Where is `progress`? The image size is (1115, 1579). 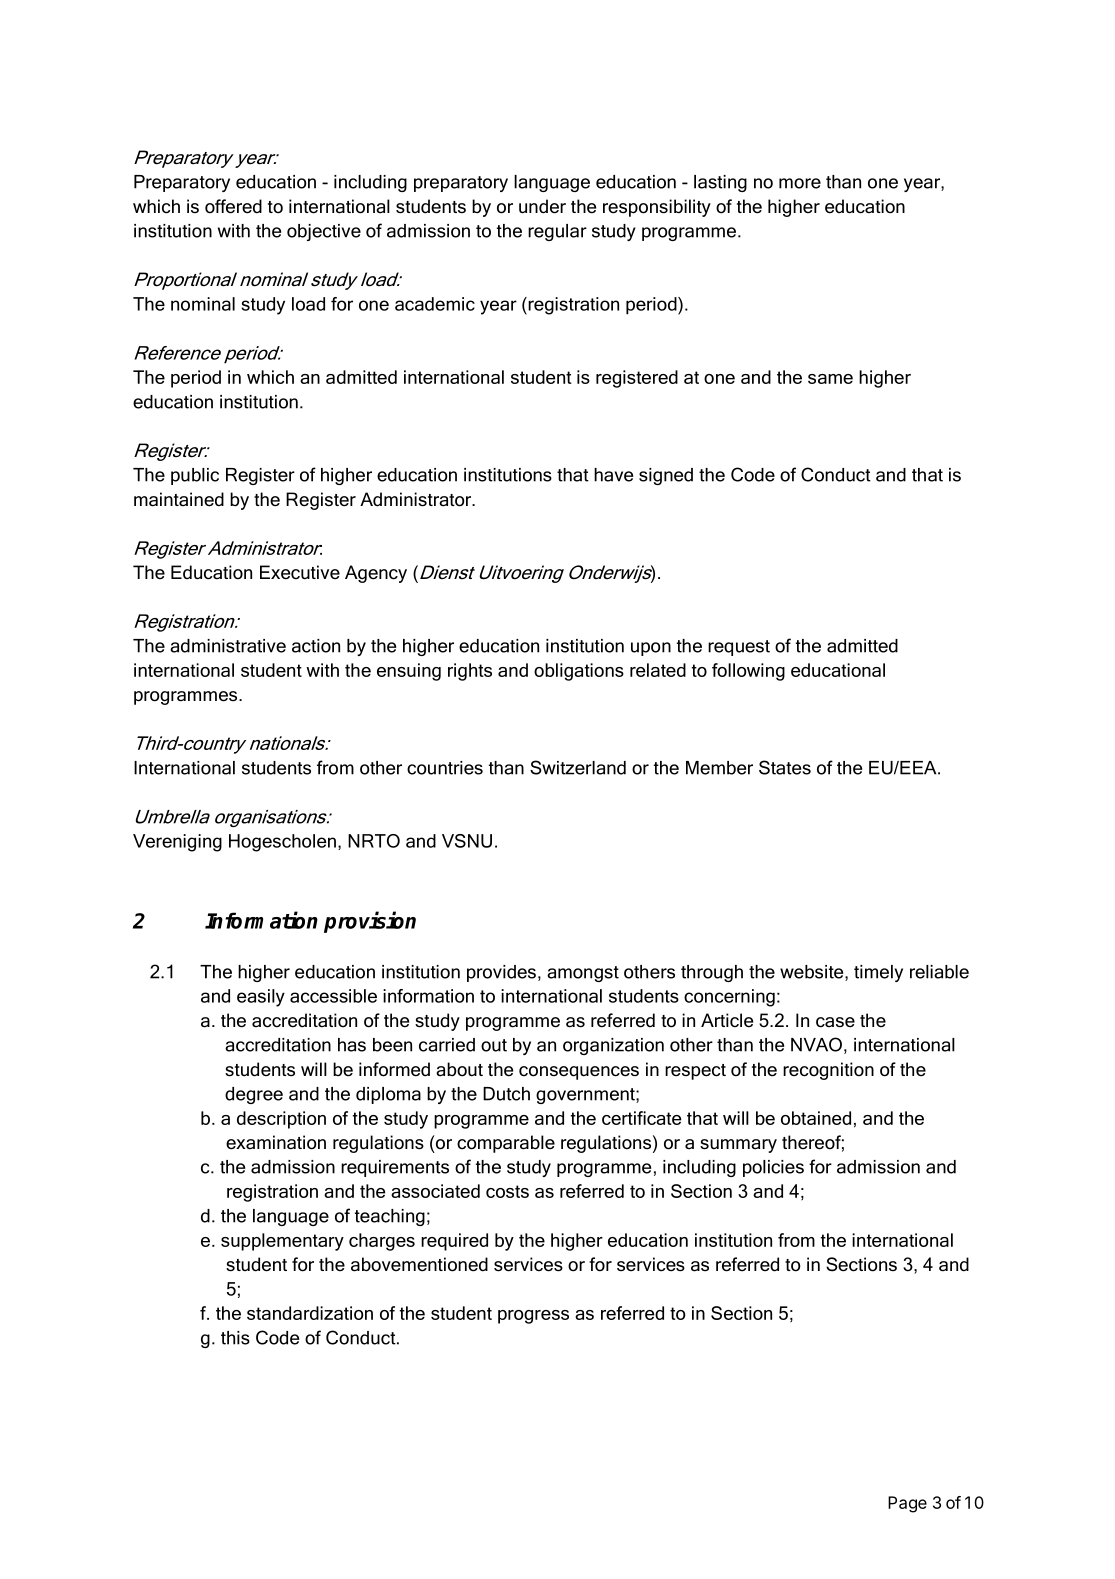
progress is located at coordinates (533, 1317).
